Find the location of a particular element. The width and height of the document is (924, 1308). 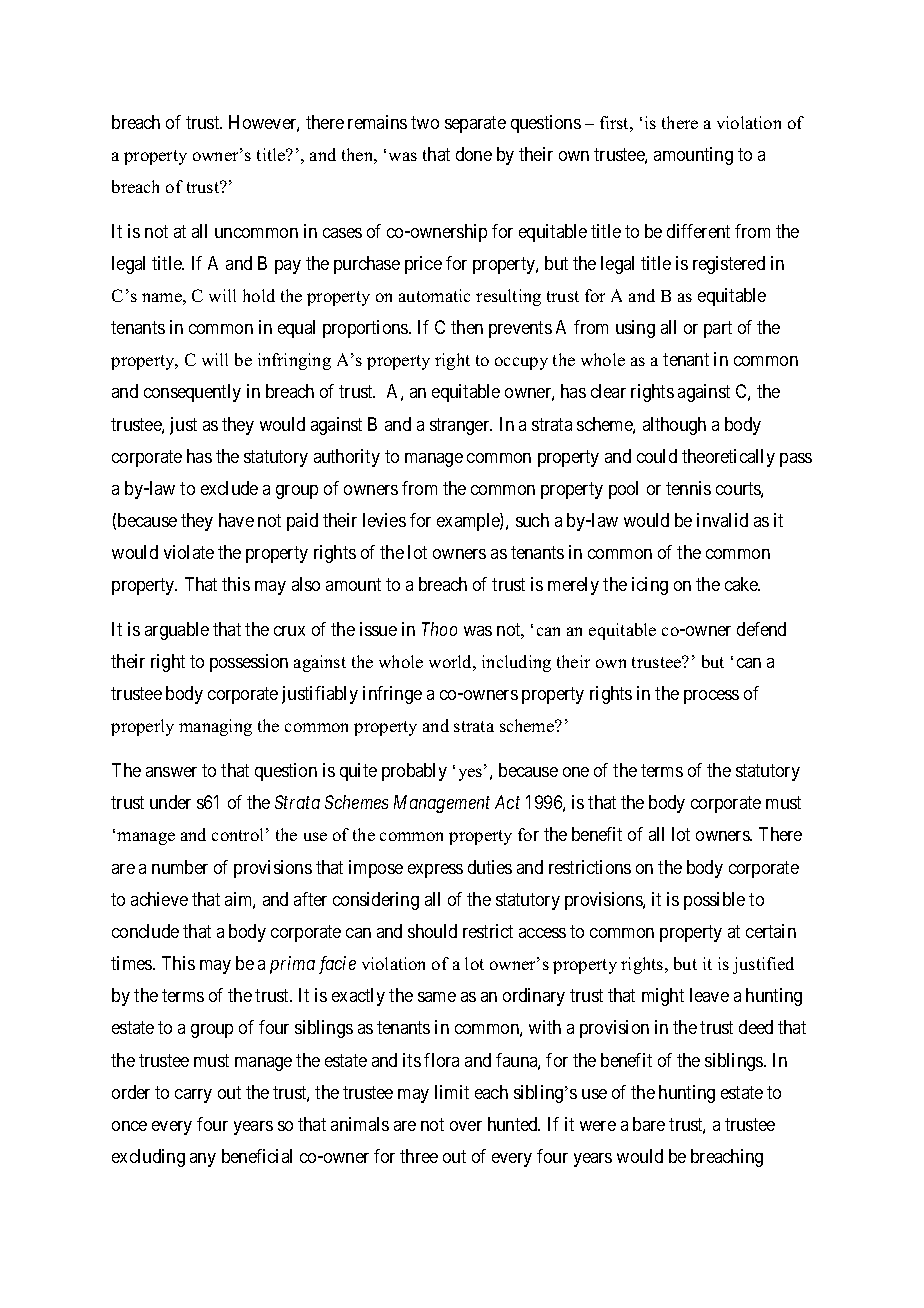

done is located at coordinates (474, 154).
